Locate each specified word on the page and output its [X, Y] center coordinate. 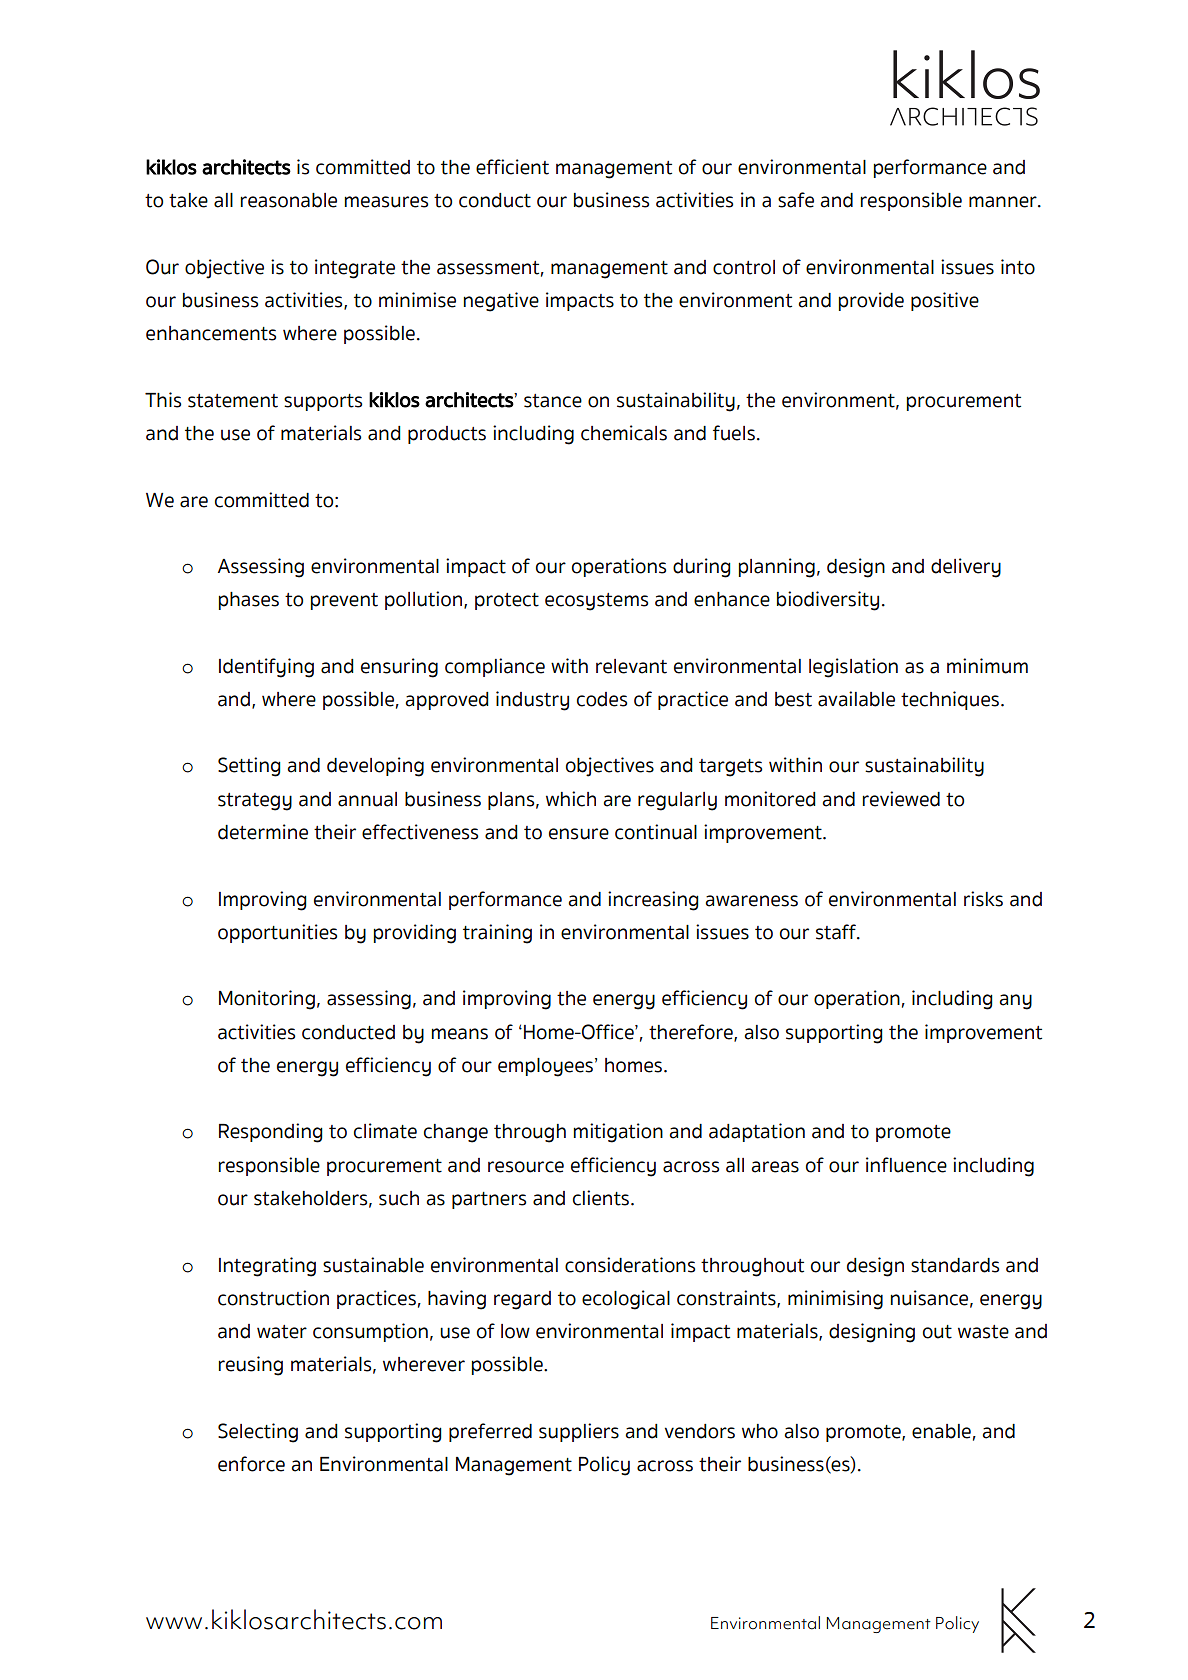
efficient [512, 167]
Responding [271, 1133]
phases [249, 601]
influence [906, 1165]
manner [1004, 202]
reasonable [289, 200]
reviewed [901, 799]
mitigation [618, 1133]
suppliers [579, 1432]
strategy [255, 802]
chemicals [624, 433]
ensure [579, 834]
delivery [966, 568]
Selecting [258, 1433]
